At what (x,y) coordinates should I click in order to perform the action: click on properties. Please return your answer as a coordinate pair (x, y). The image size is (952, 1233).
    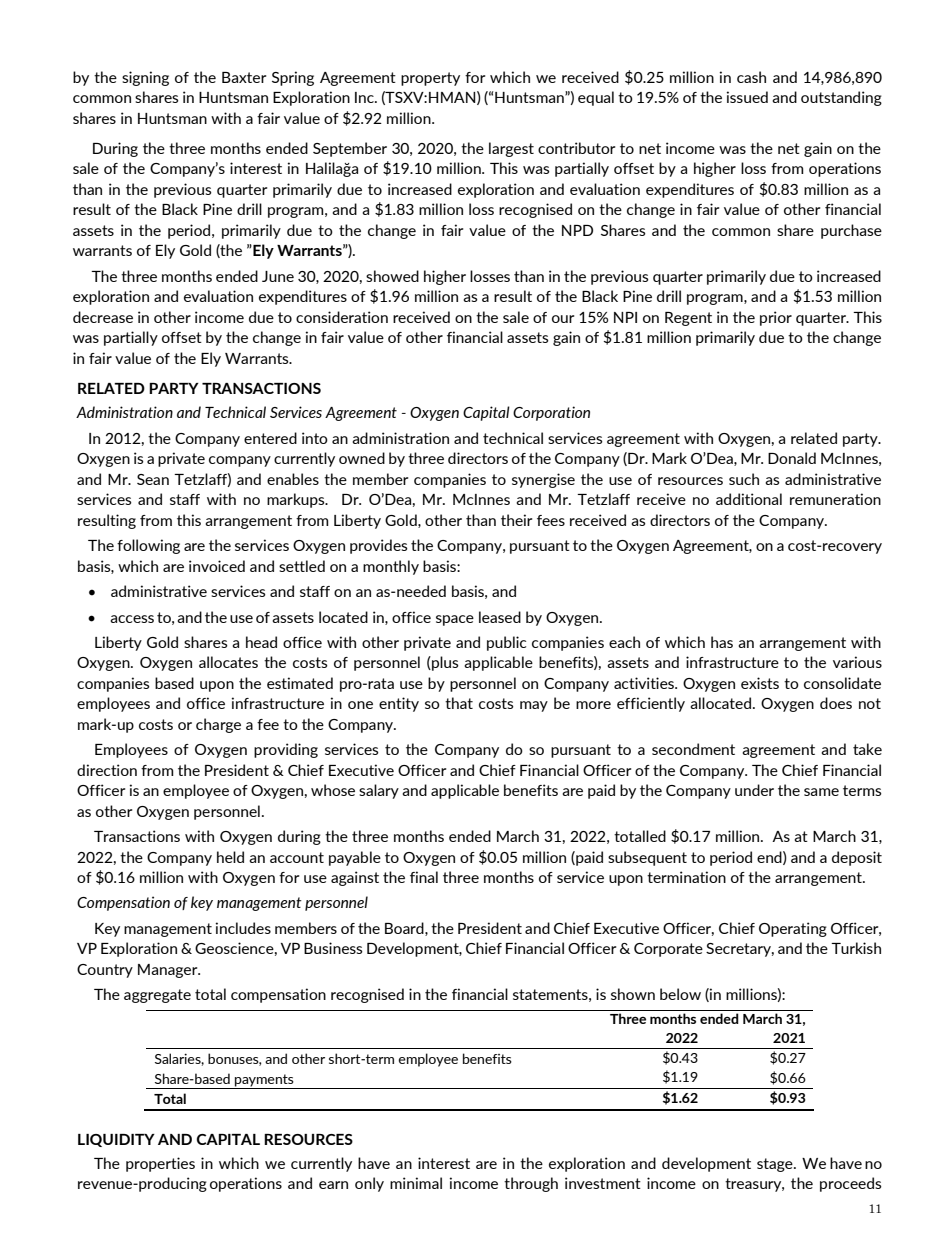
    Looking at the image, I should click on (160, 1164).
